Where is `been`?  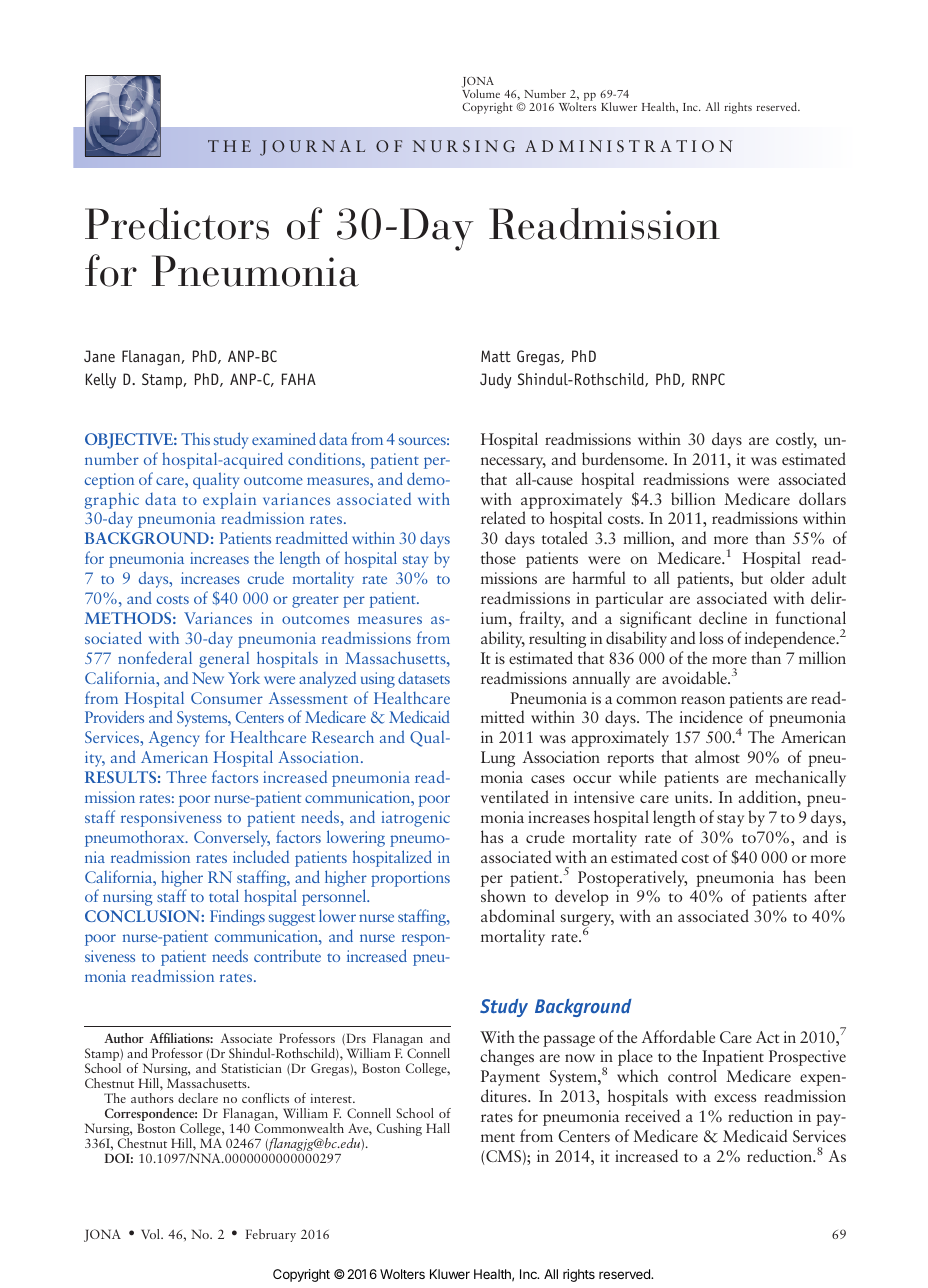
been is located at coordinates (830, 876).
